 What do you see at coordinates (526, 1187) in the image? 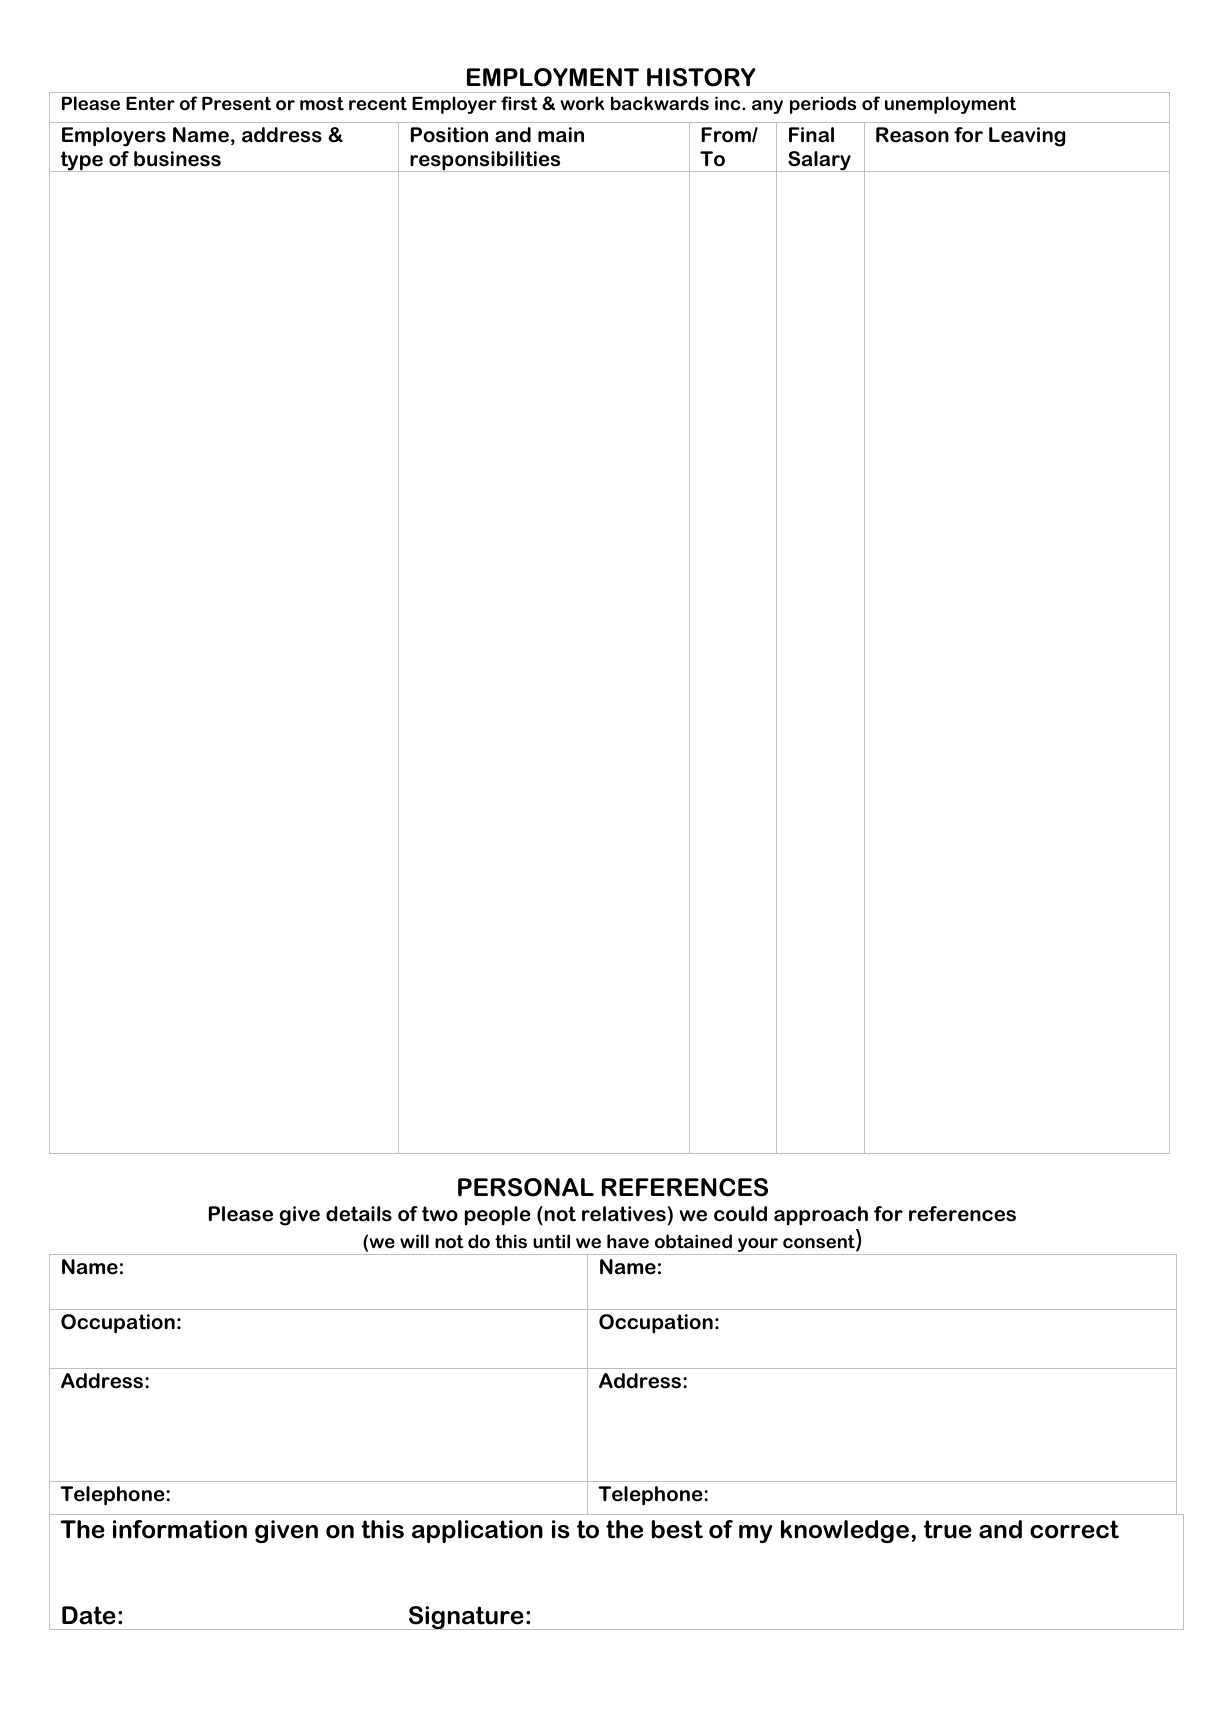
I see `PERSONAL` at bounding box center [526, 1187].
